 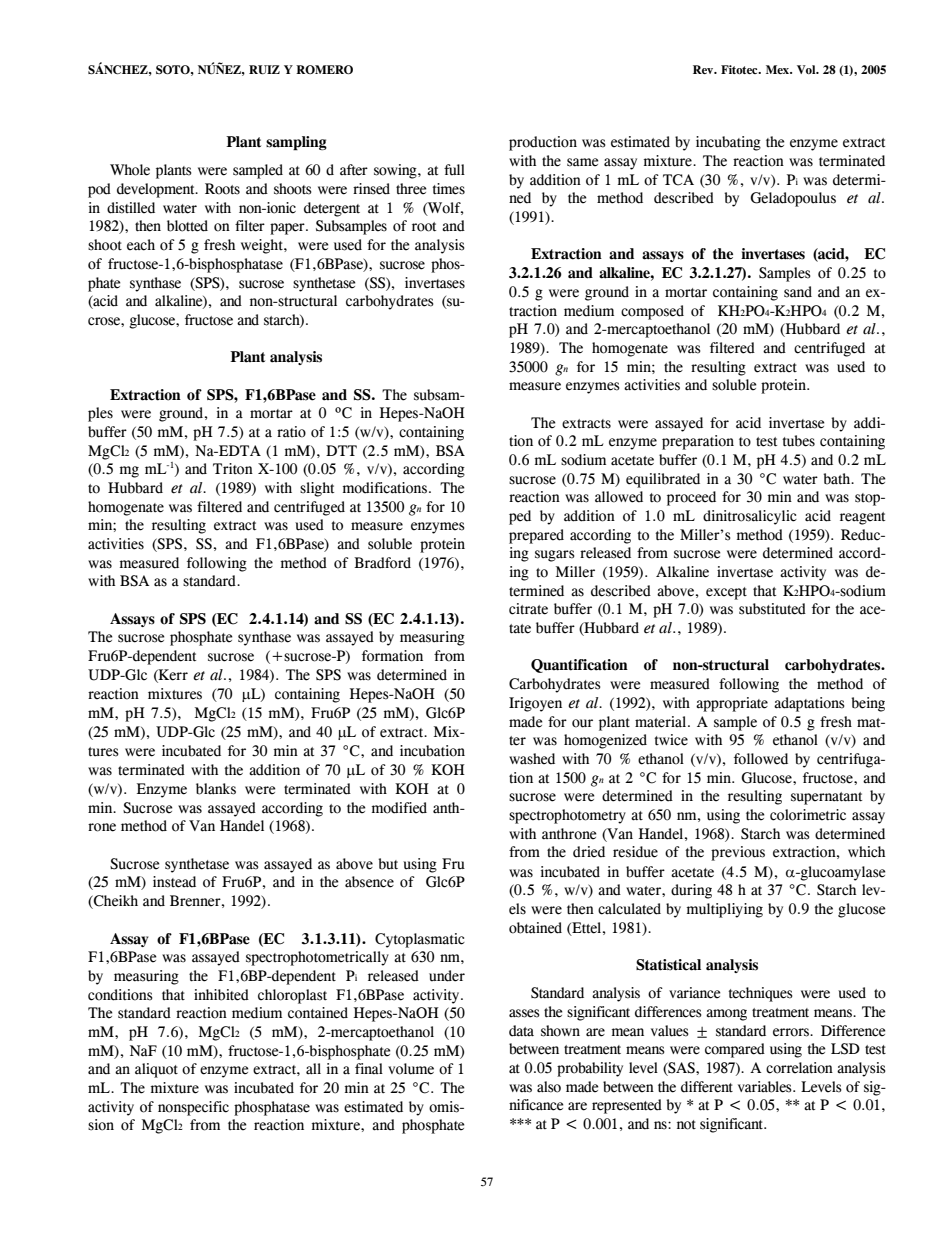 I want to click on incubating, so click(x=728, y=143).
